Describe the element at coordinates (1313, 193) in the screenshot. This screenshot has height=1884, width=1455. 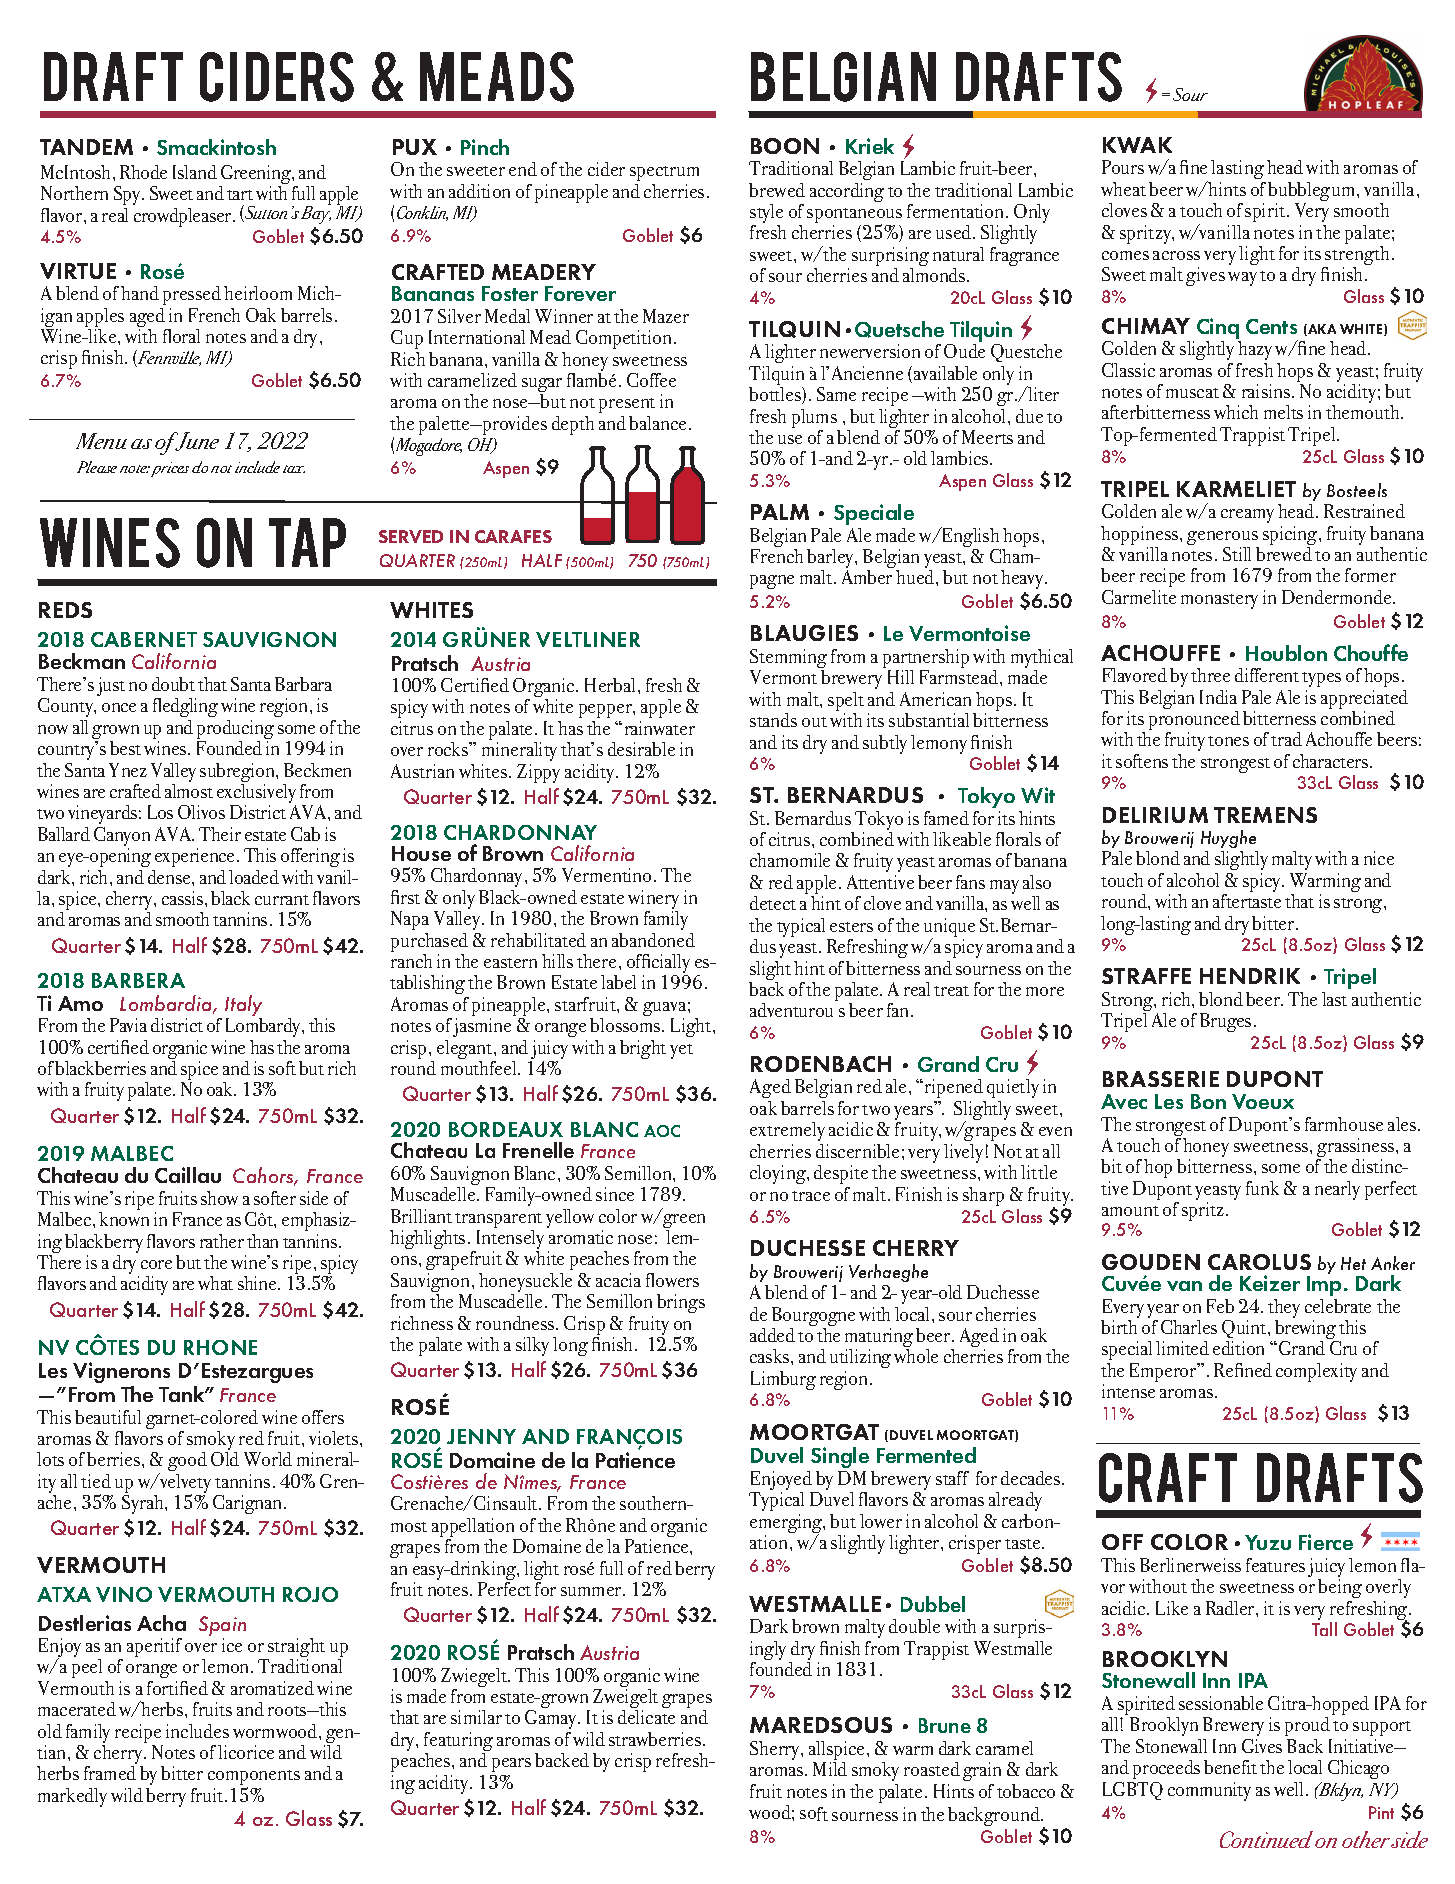
I see `bubblegum` at that location.
